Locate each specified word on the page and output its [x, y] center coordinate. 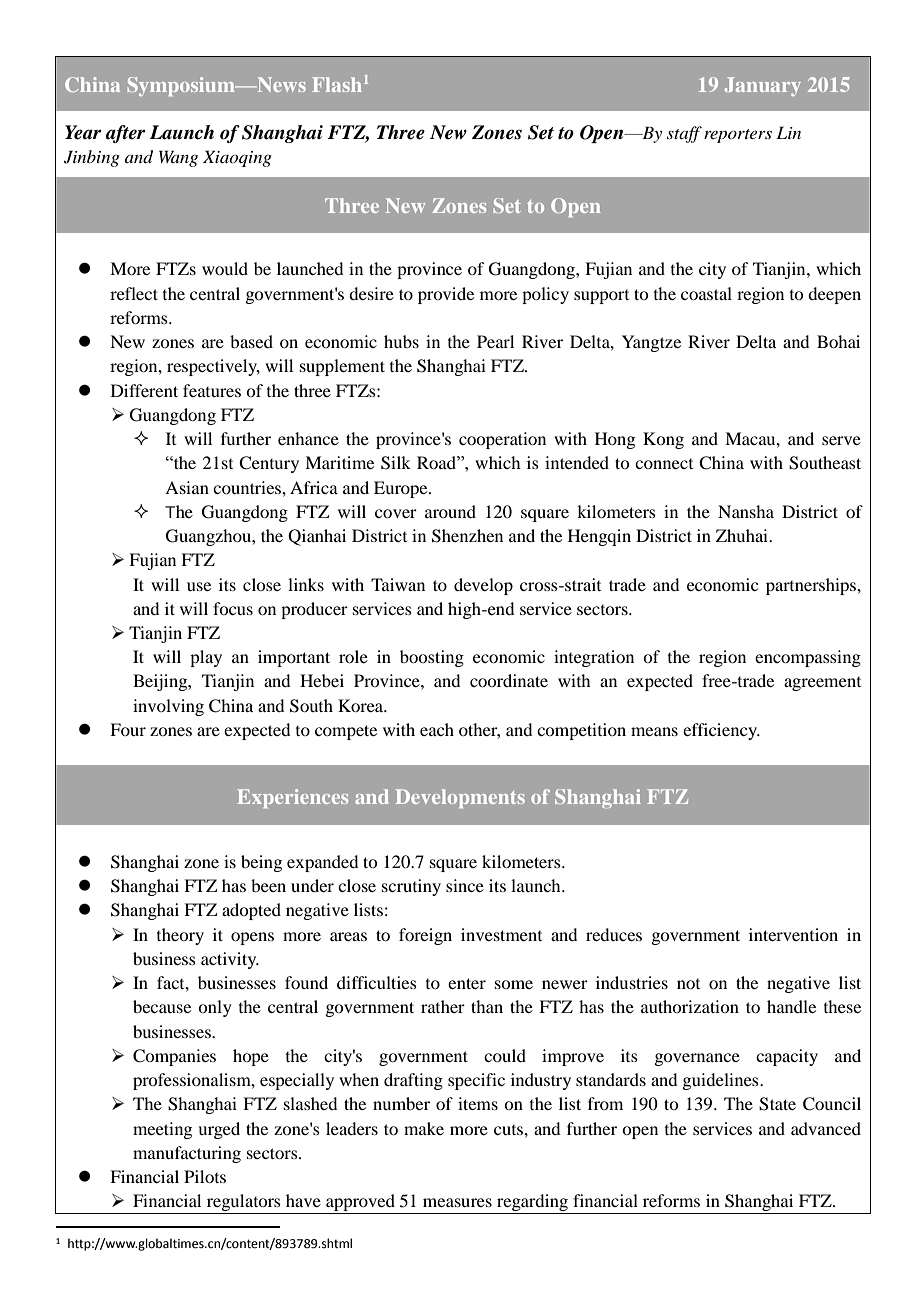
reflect [134, 293]
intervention [793, 934]
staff [684, 134]
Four [128, 729]
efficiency [721, 731]
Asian [187, 487]
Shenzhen [467, 536]
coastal [706, 293]
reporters [738, 136]
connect [664, 464]
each [437, 729]
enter [467, 983]
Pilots [205, 1176]
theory [180, 936]
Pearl [495, 341]
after [126, 134]
